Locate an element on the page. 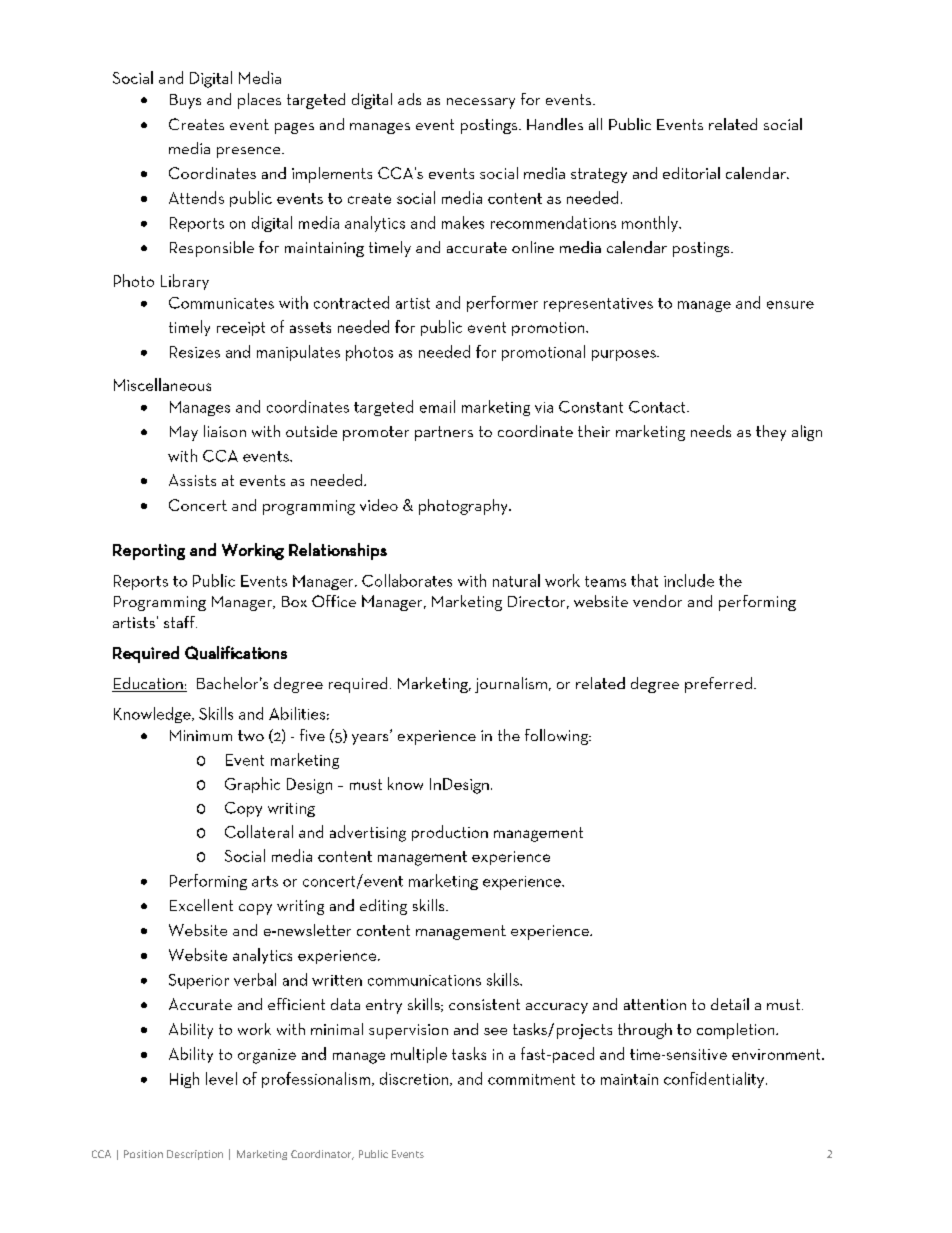  necessary is located at coordinates (481, 103).
